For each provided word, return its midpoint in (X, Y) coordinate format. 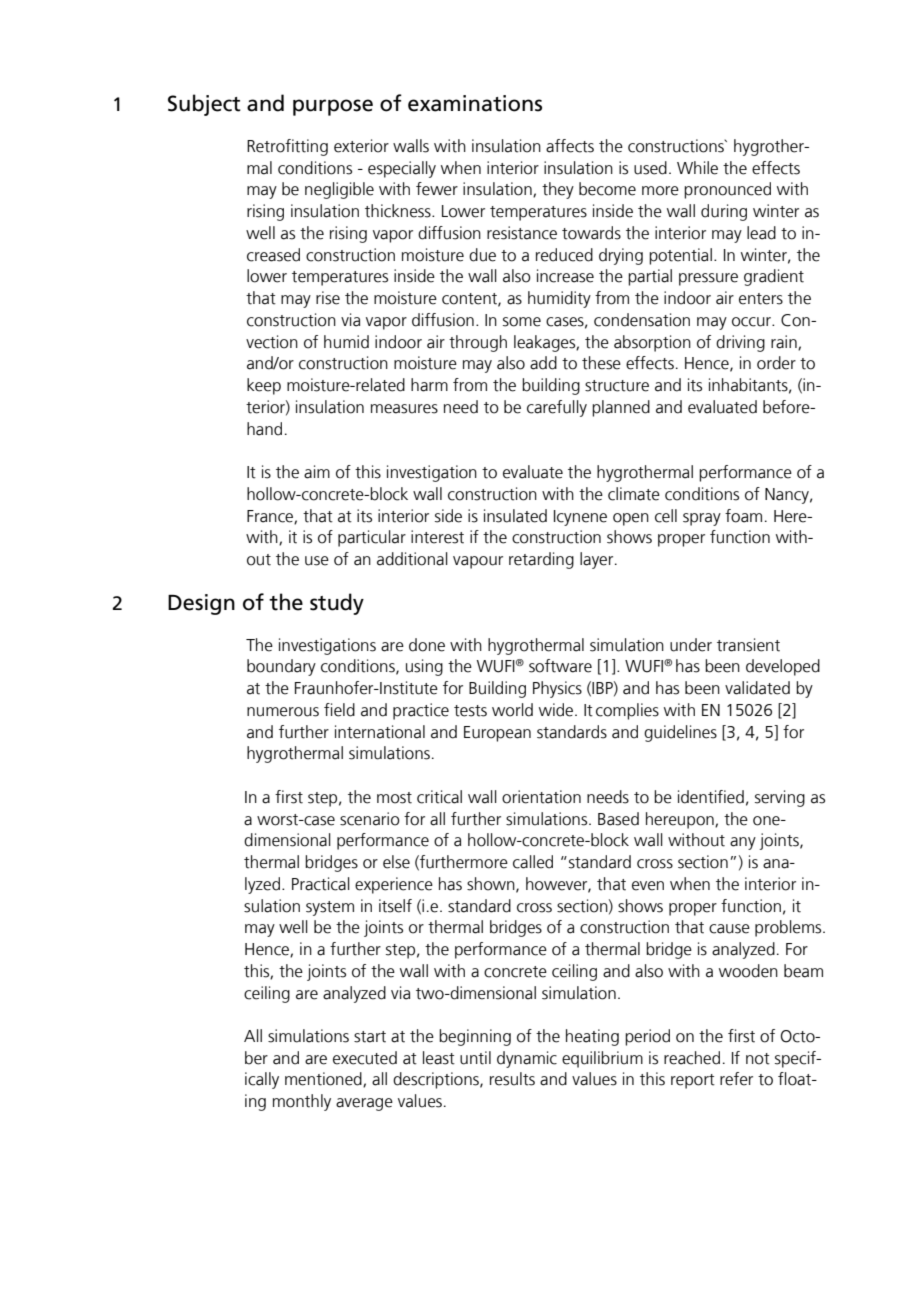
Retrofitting (287, 147)
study (337, 604)
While (697, 168)
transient (748, 645)
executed (365, 1058)
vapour (478, 562)
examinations (475, 103)
